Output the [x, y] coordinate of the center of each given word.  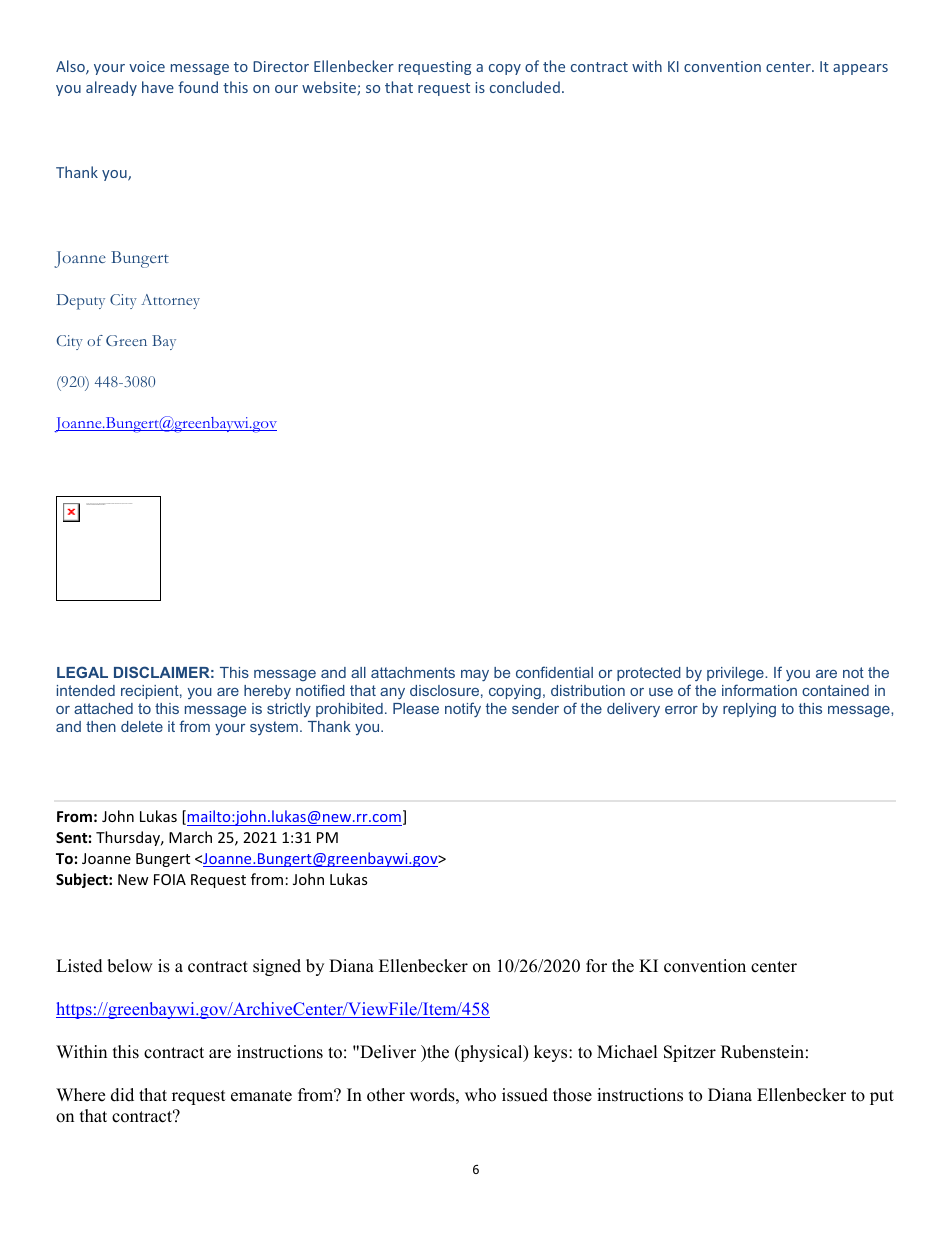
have [158, 87]
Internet [131, 503]
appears [860, 69]
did [122, 1095]
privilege [736, 674]
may [475, 675]
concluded [525, 87]
